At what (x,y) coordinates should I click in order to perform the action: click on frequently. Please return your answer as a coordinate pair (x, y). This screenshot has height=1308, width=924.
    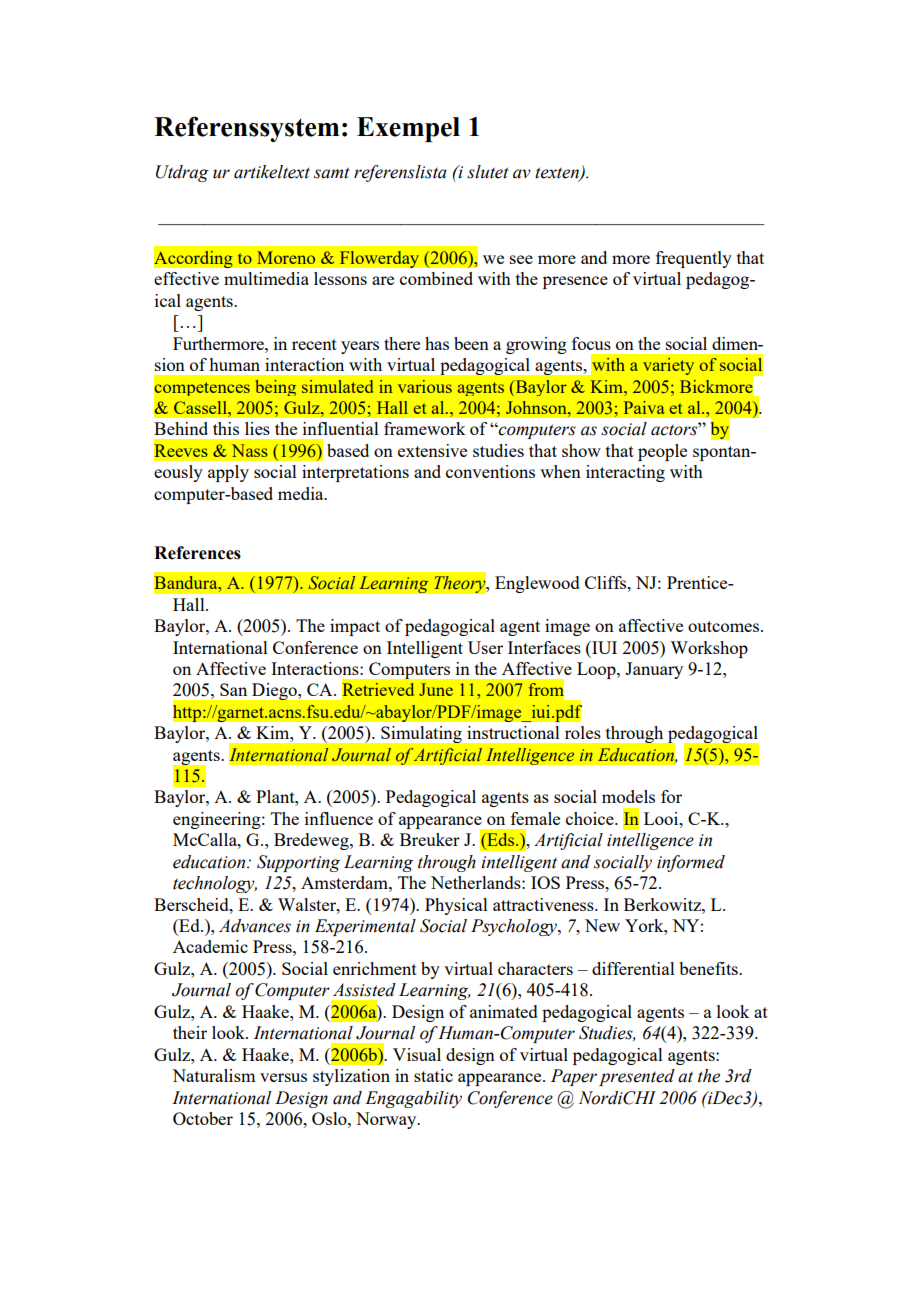
    Looking at the image, I should click on (694, 259).
